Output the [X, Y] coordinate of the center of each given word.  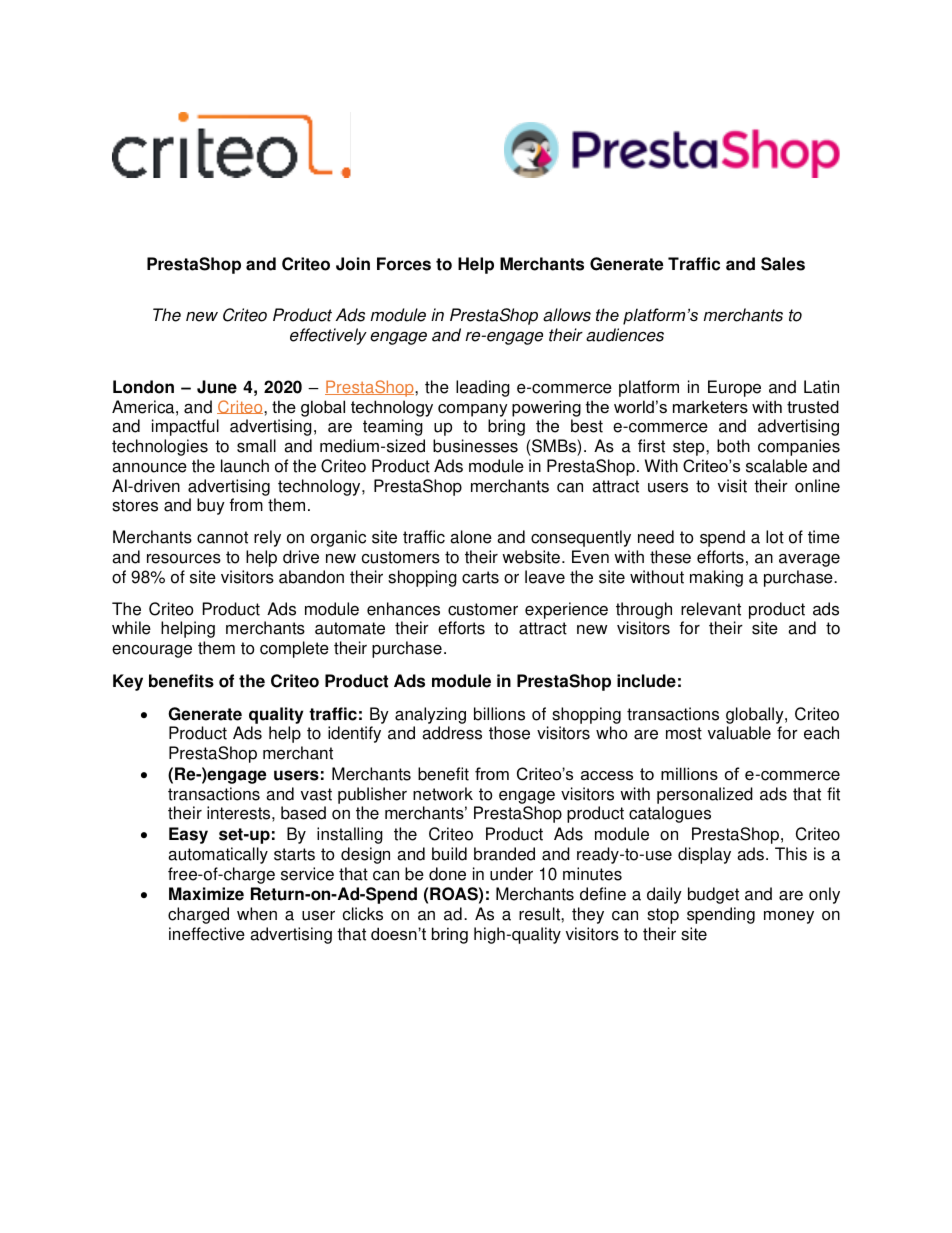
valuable [739, 733]
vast [316, 794]
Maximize [206, 894]
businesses [475, 446]
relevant [711, 609]
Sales [783, 264]
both [733, 446]
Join [353, 264]
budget [713, 895]
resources [184, 559]
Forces [404, 264]
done [447, 874]
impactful [185, 427]
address [452, 733]
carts [480, 577]
